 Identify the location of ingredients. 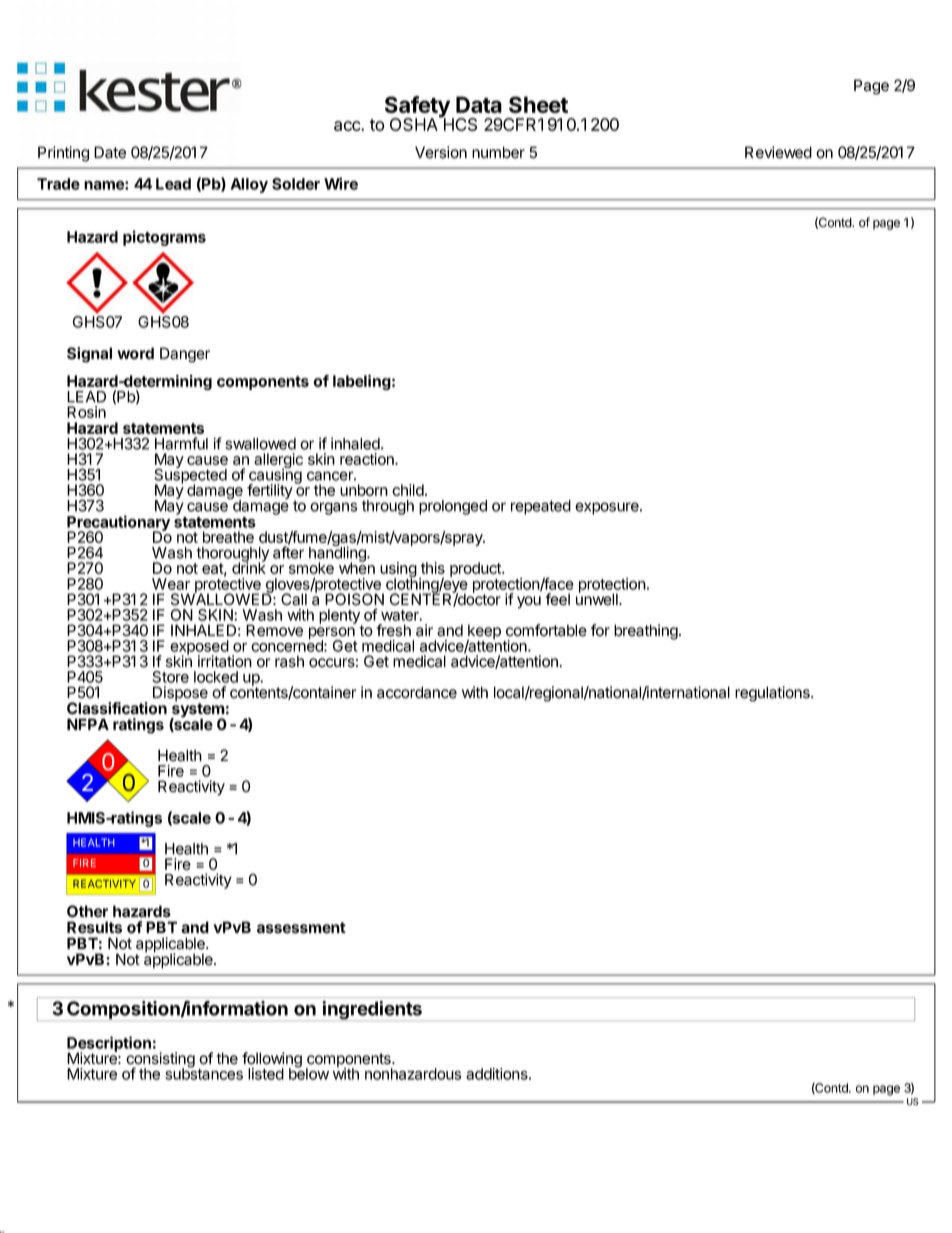
(372, 1010).
